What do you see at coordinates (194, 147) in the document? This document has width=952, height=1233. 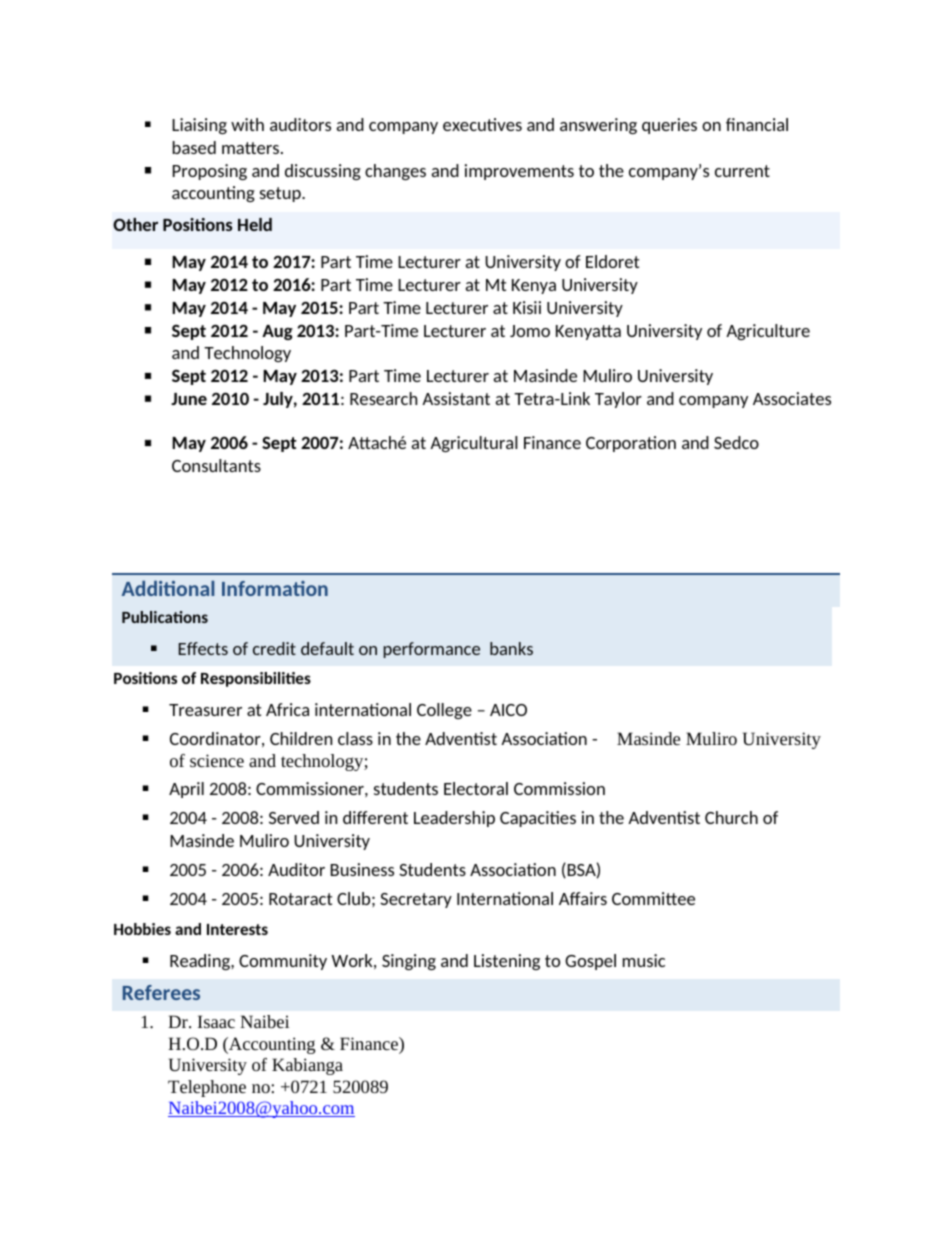 I see `based` at bounding box center [194, 147].
